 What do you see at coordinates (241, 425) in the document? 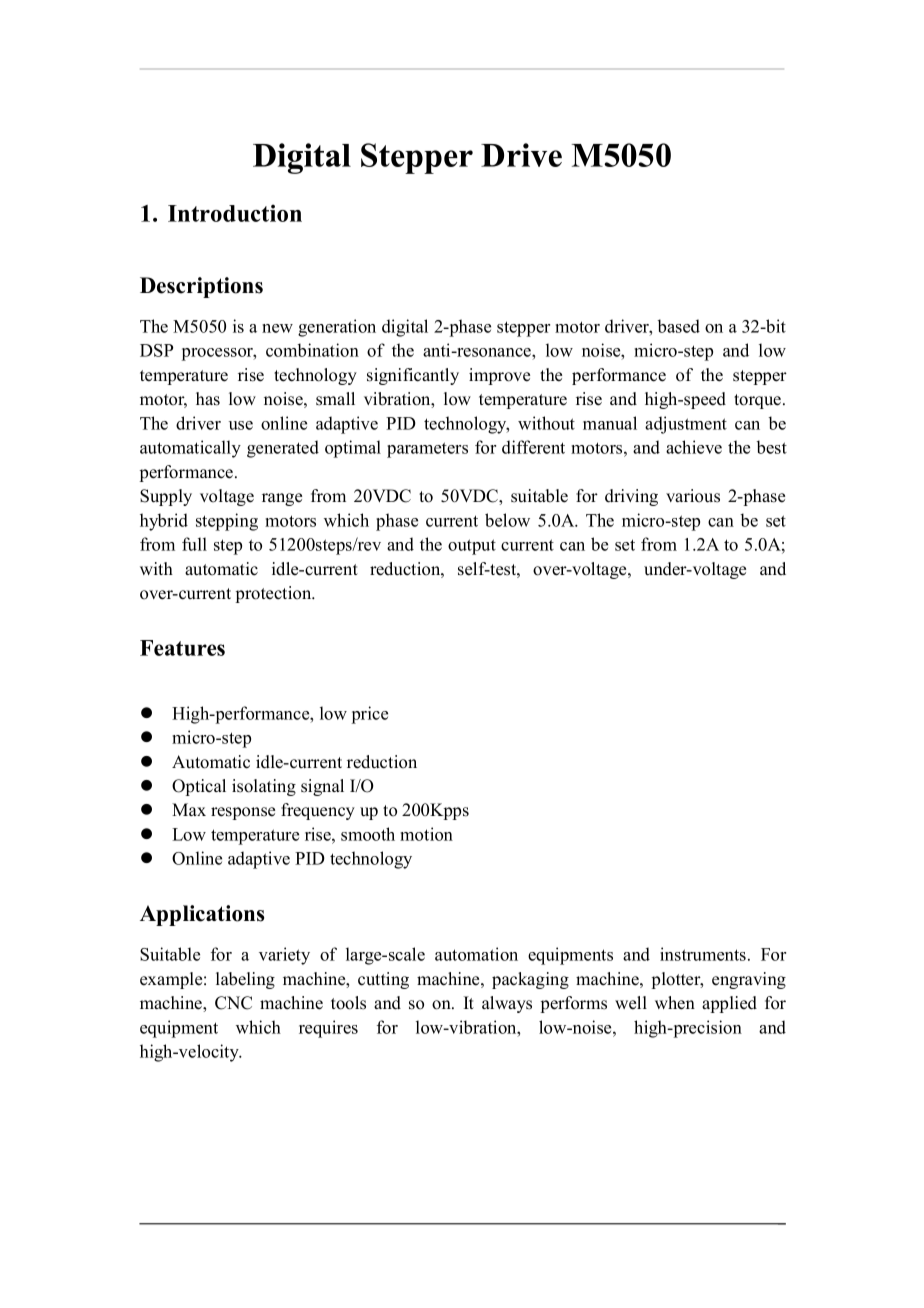
I see `use` at bounding box center [241, 425].
